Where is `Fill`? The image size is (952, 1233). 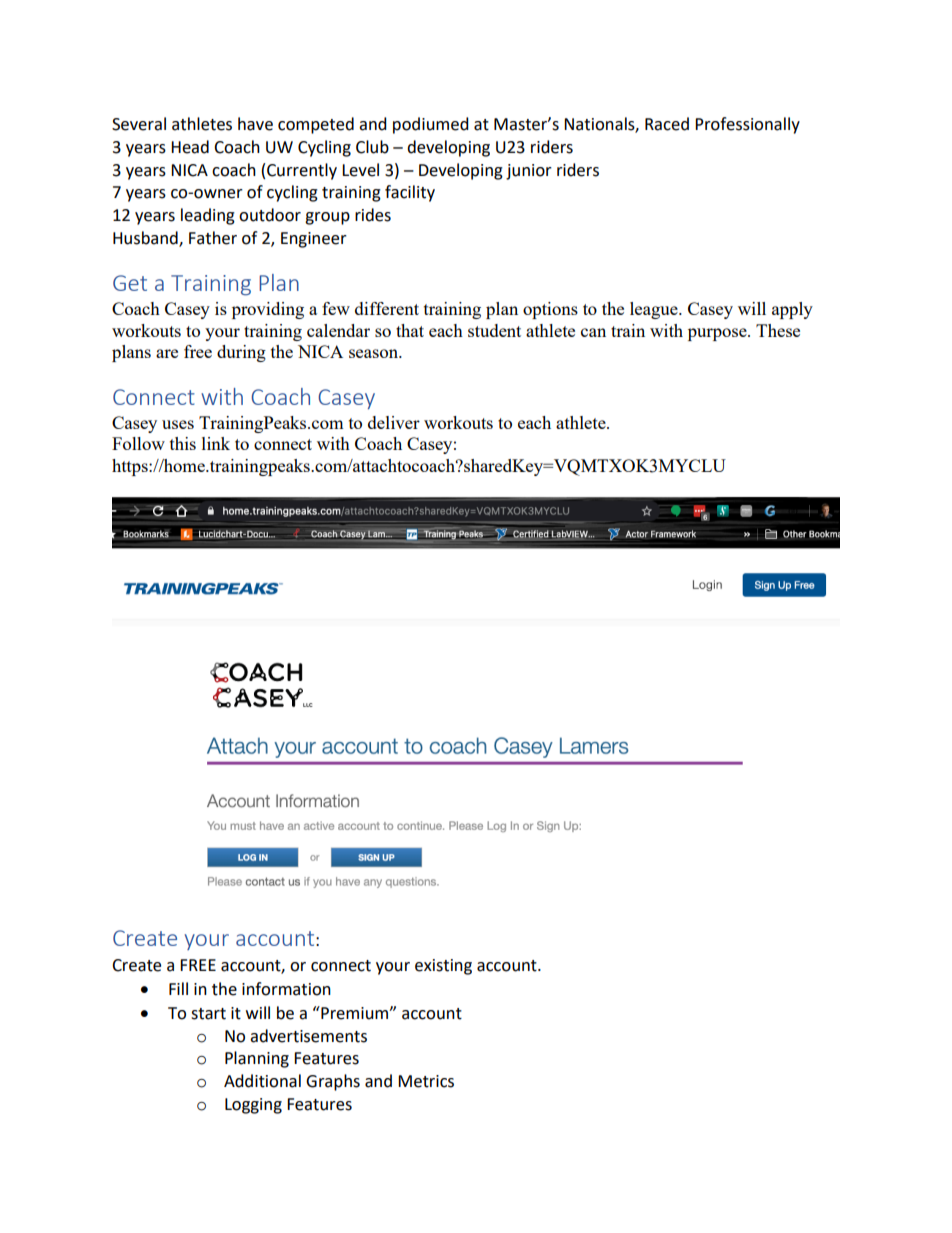 Fill is located at coordinates (178, 988).
